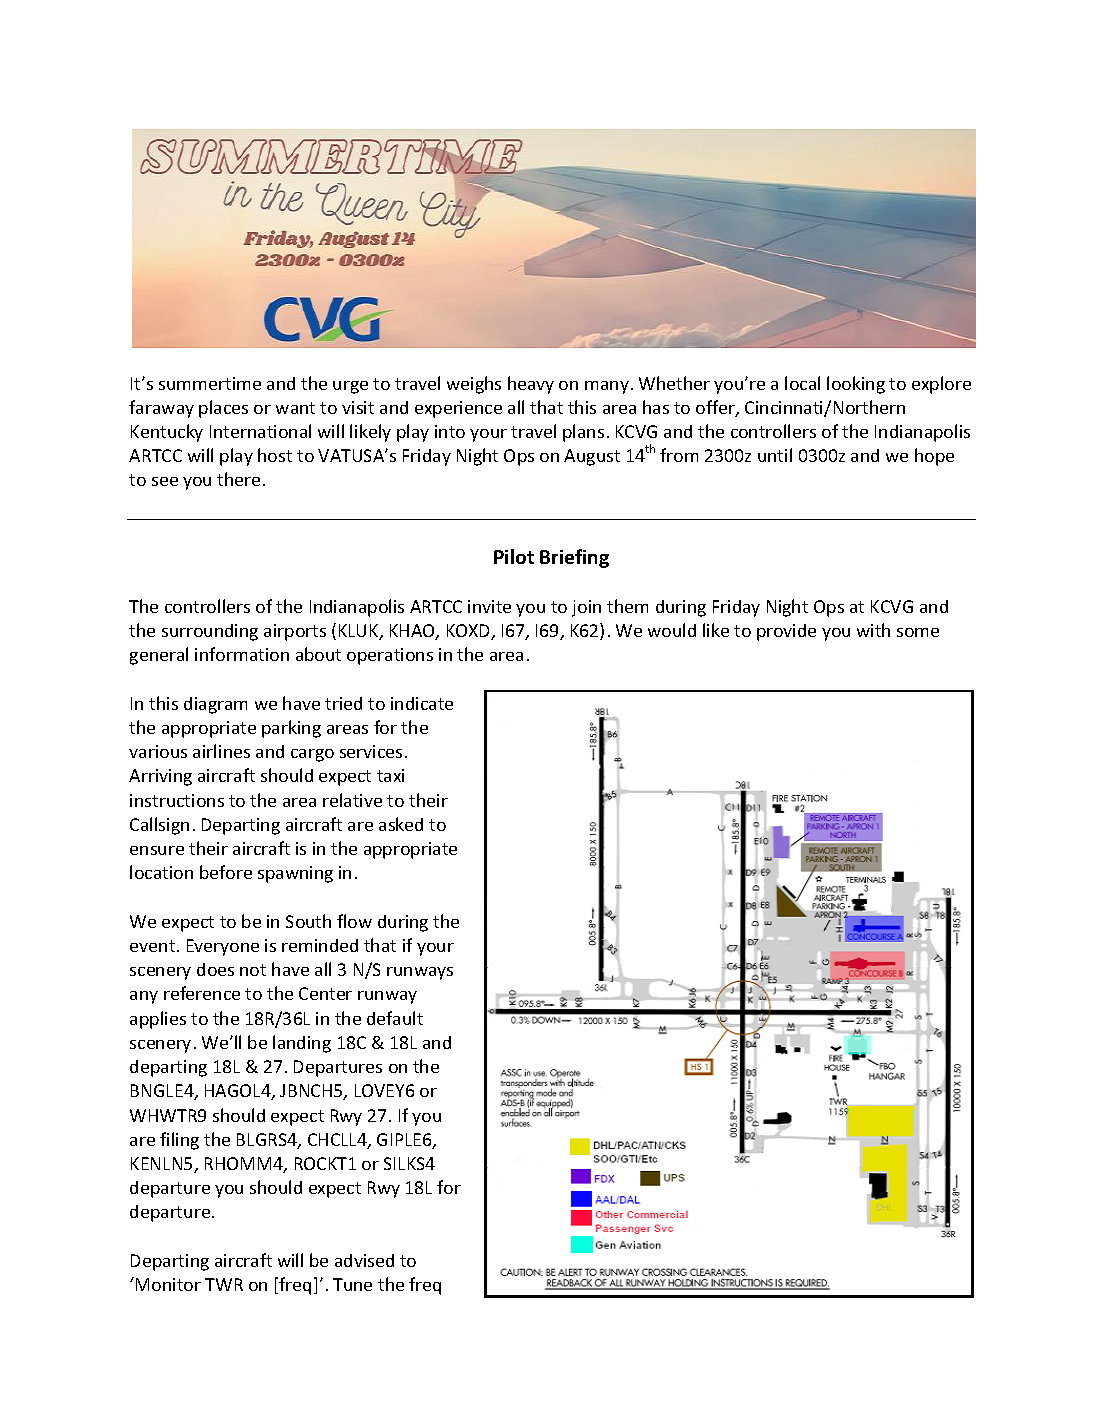 Image resolution: width=1103 pixels, height=1428 pixels. I want to click on diagram, so click(215, 705).
